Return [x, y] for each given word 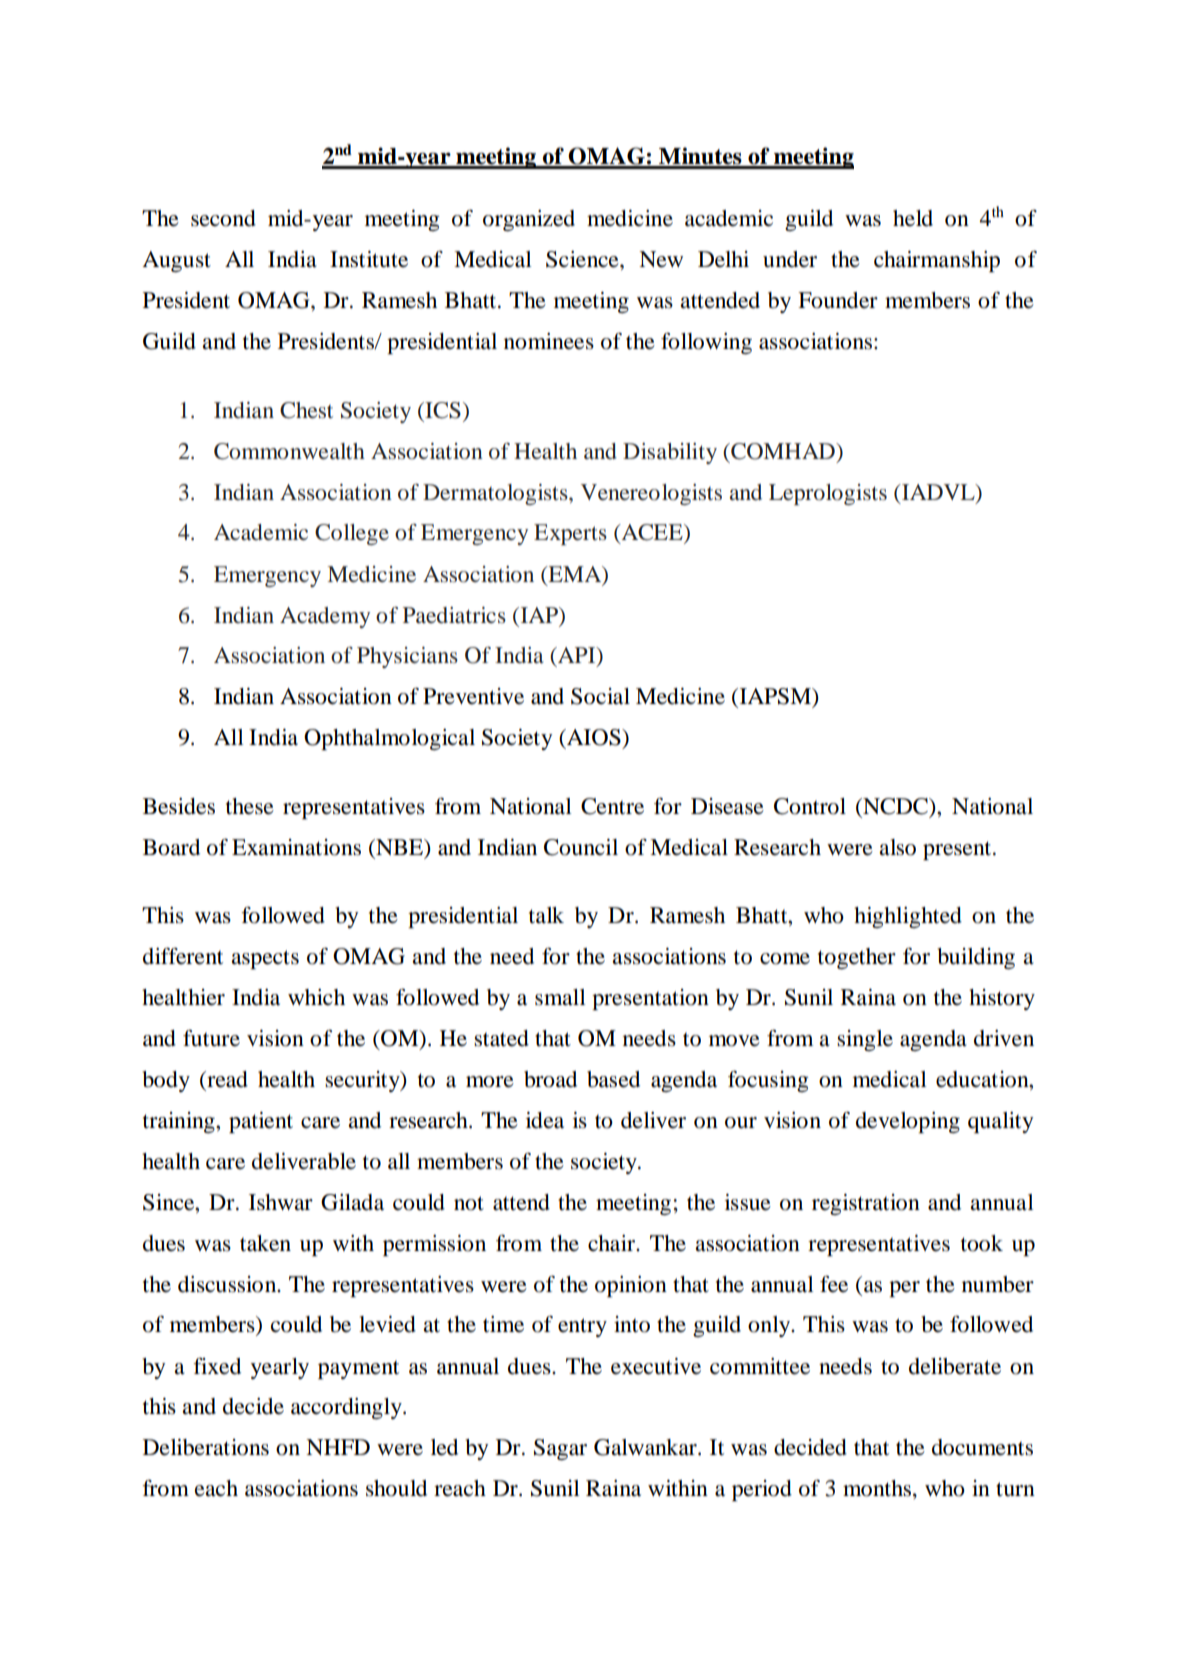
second [223, 218]
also [897, 847]
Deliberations [206, 1447]
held [913, 218]
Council [581, 847]
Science [583, 259]
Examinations [296, 847]
